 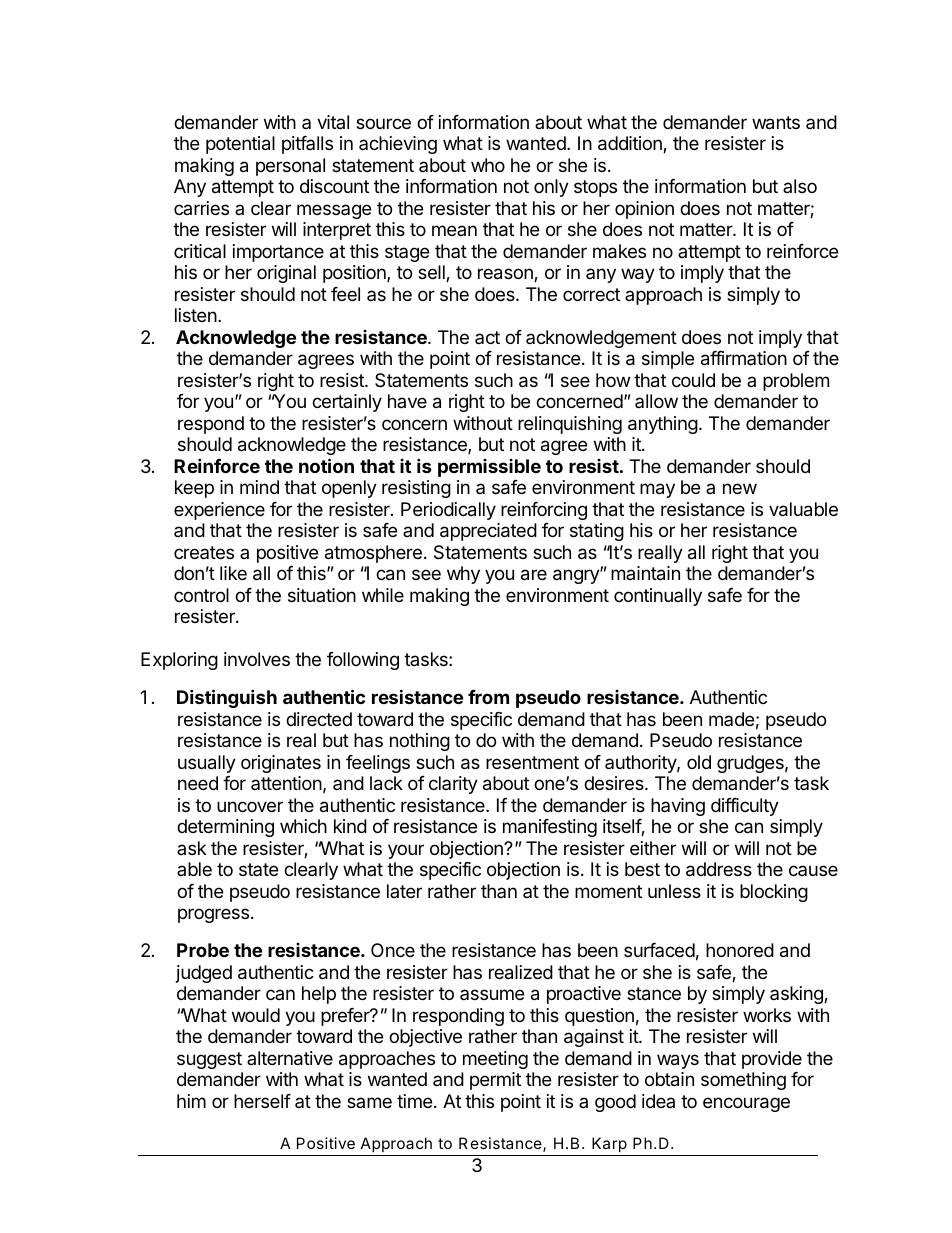 What do you see at coordinates (463, 575) in the screenshot?
I see `why` at bounding box center [463, 575].
